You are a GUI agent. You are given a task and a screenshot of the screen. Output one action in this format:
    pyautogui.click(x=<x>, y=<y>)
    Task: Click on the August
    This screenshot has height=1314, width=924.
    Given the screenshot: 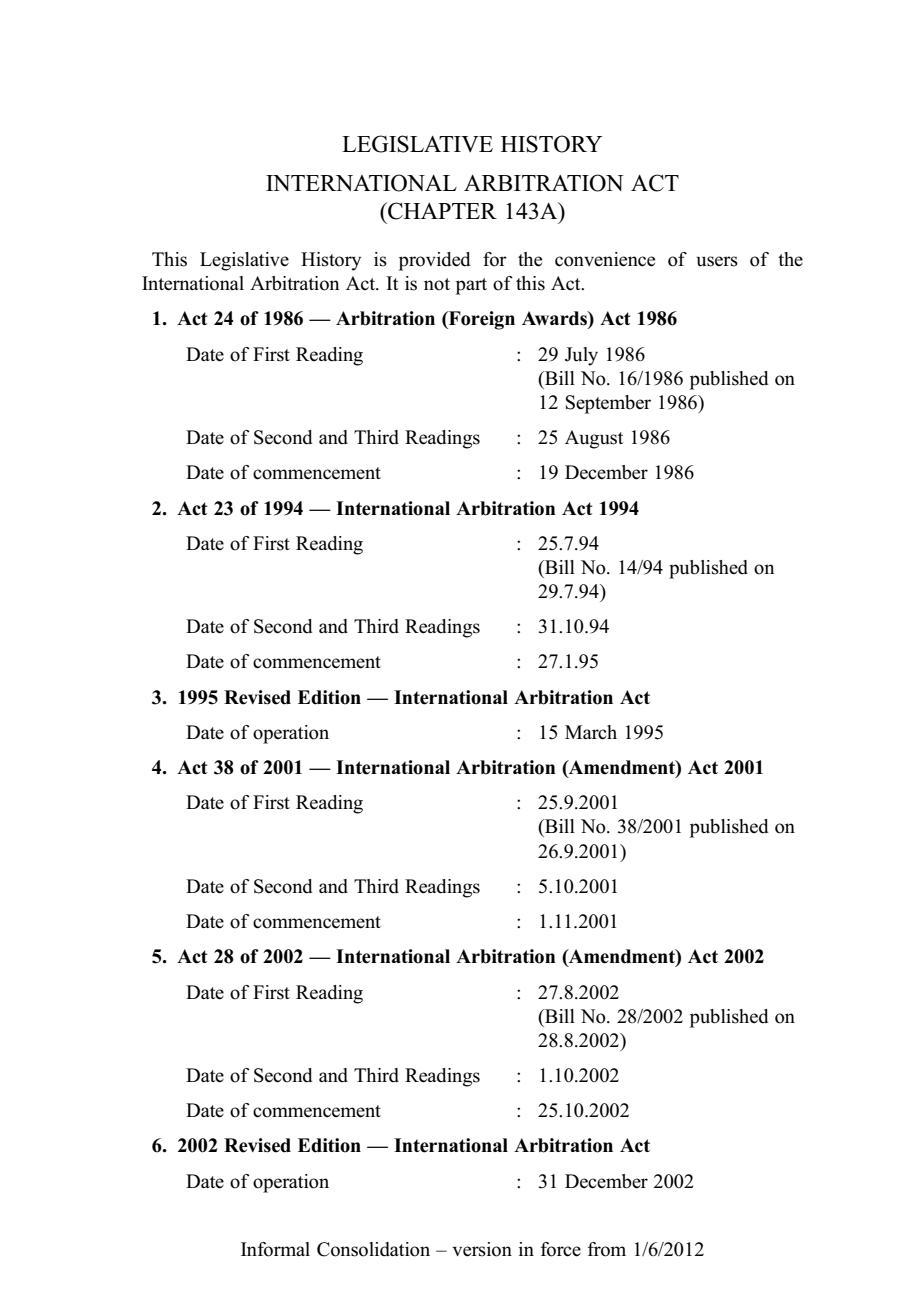 What is the action you would take?
    pyautogui.click(x=594, y=439)
